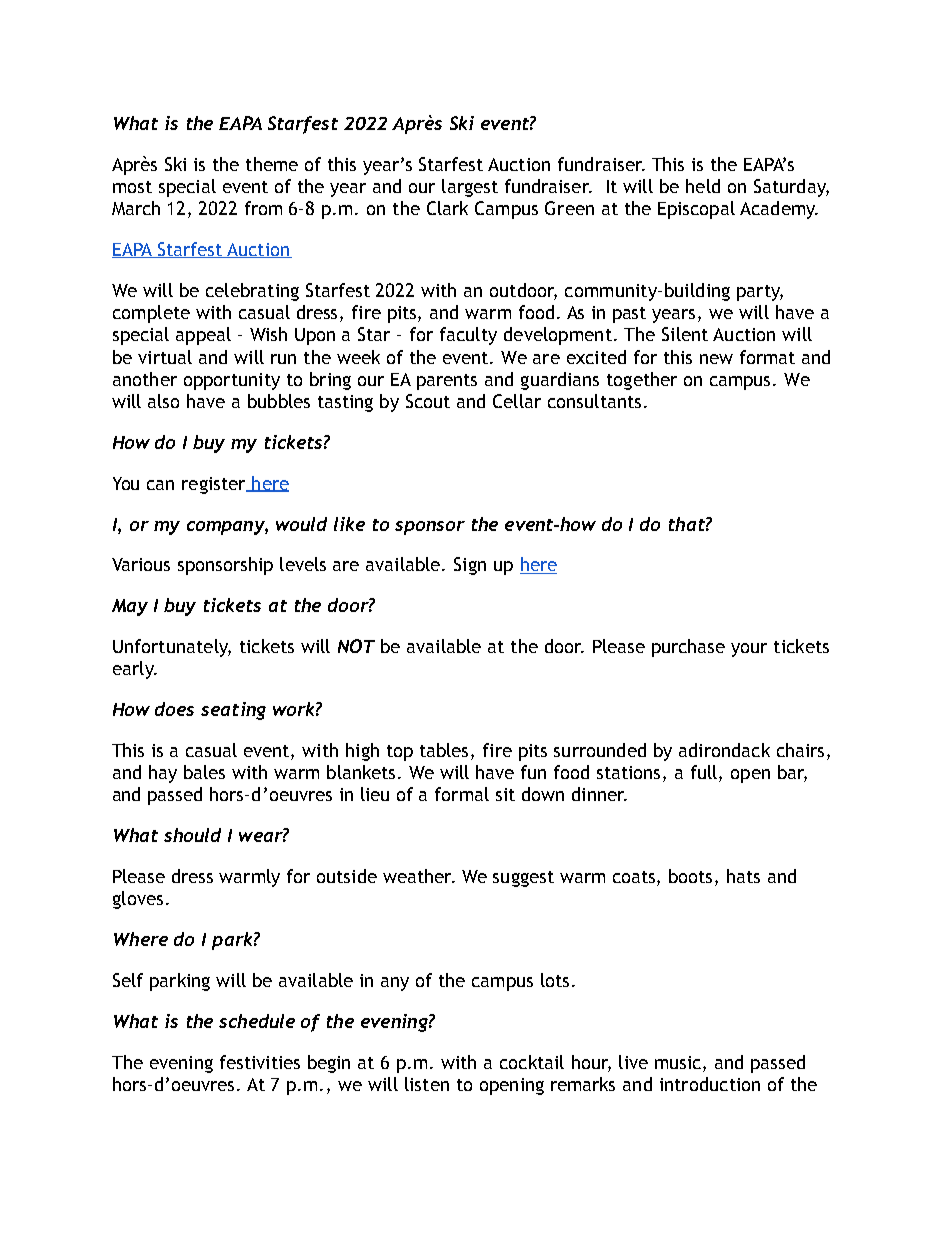 This document has height=1233, width=952. Describe the element at coordinates (260, 1062) in the document. I see `festivities` at that location.
